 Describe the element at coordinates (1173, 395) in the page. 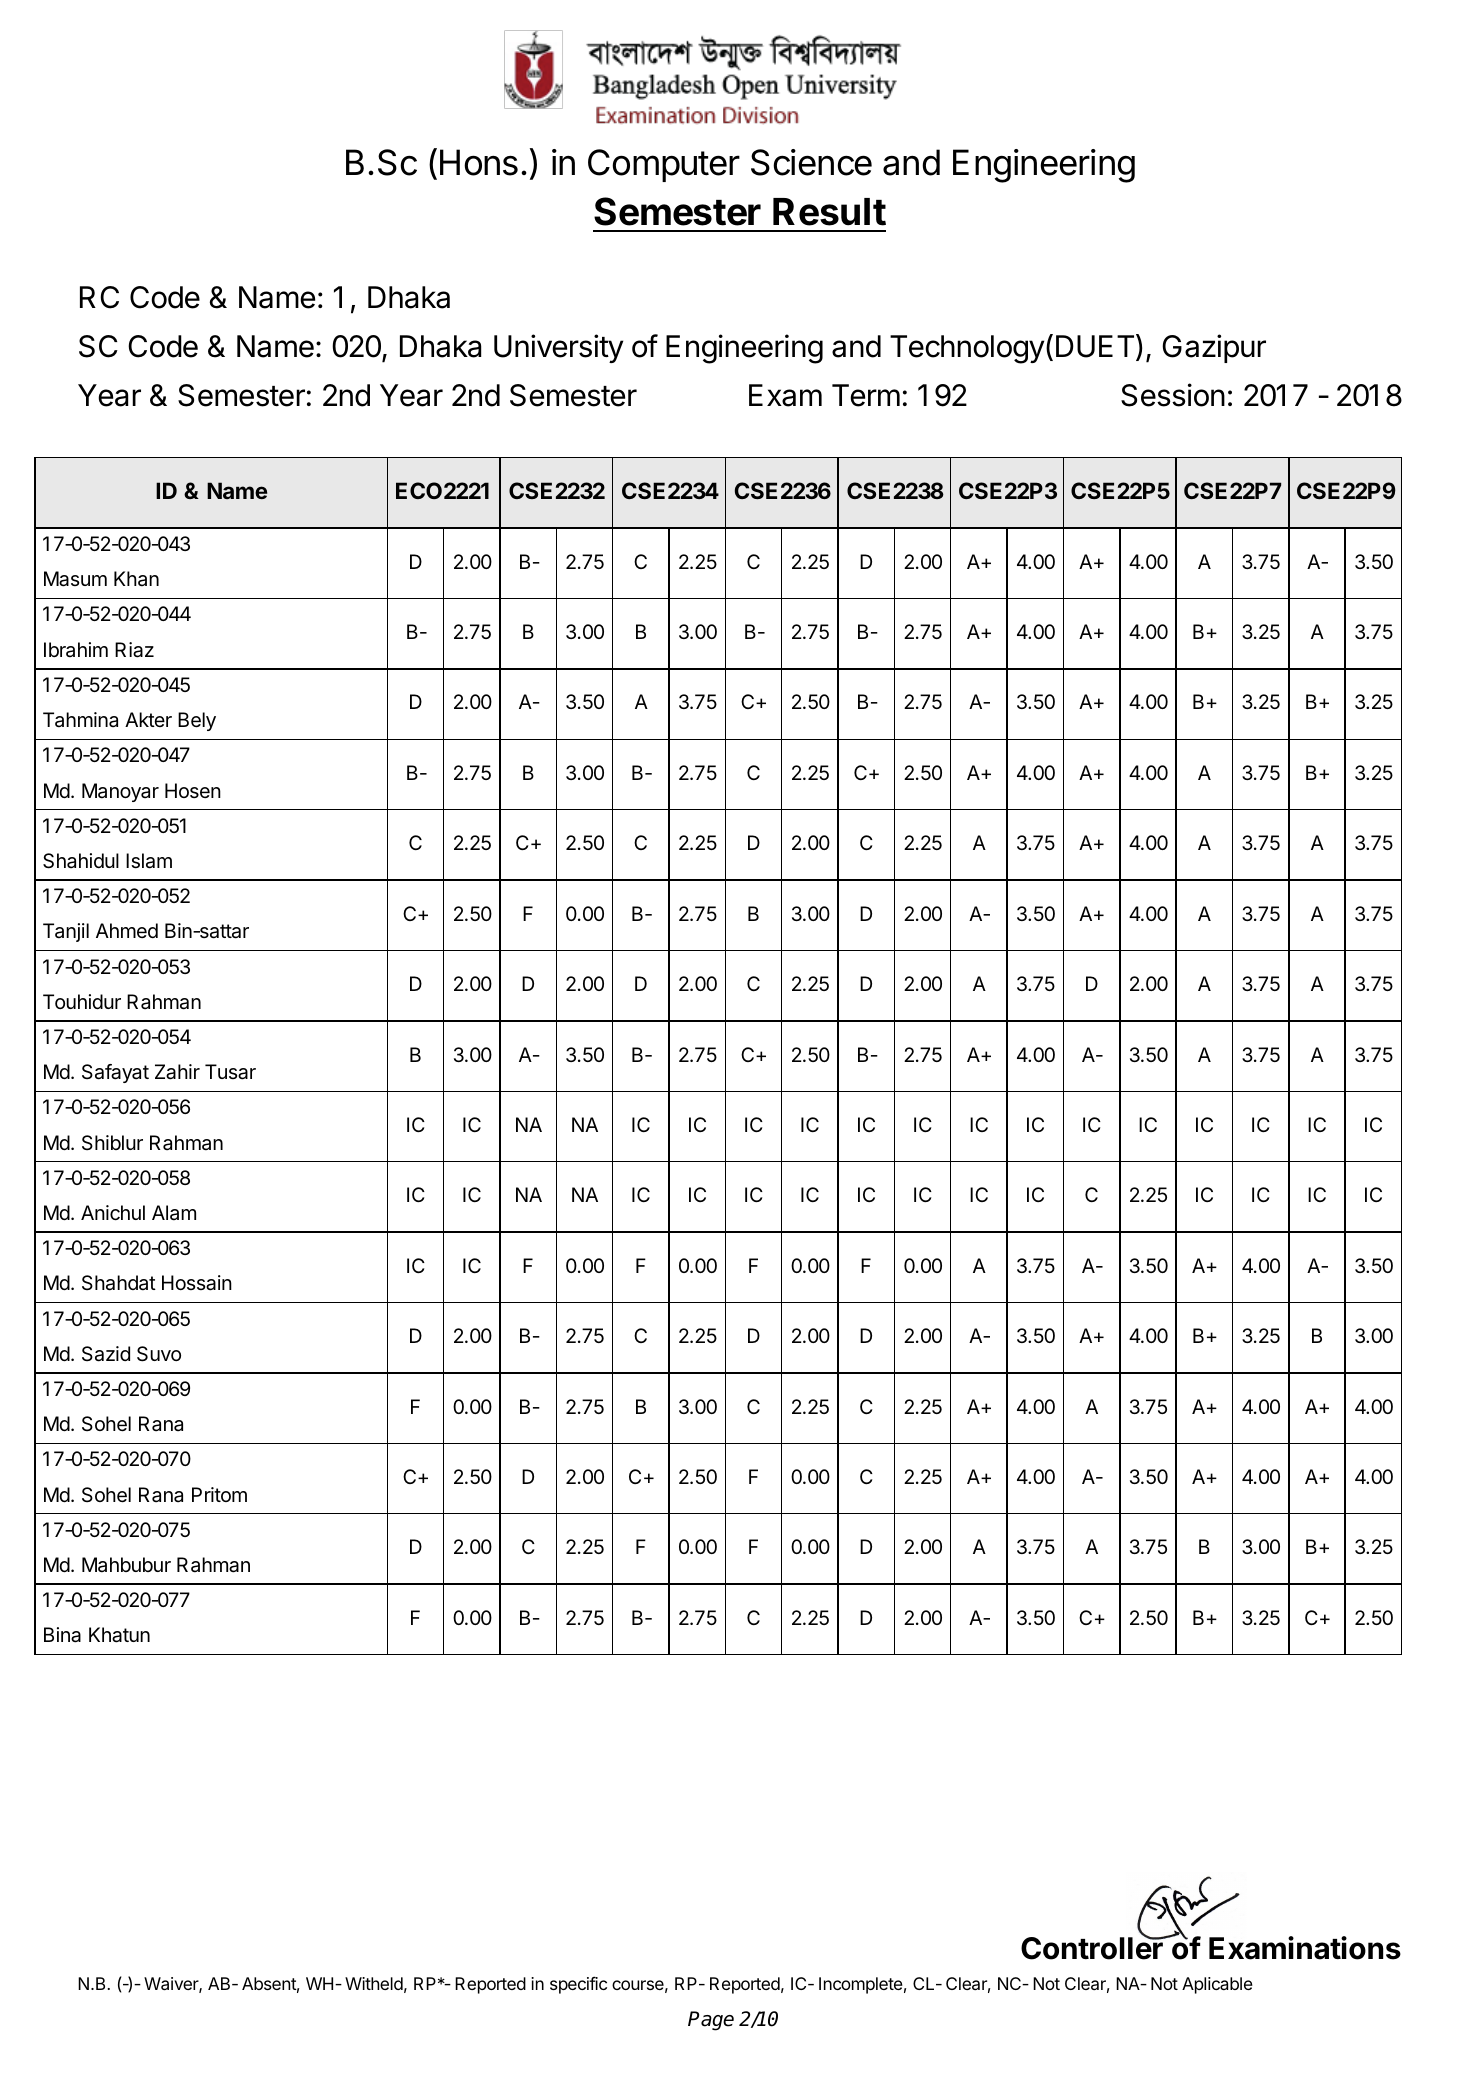

I see `Session` at that location.
